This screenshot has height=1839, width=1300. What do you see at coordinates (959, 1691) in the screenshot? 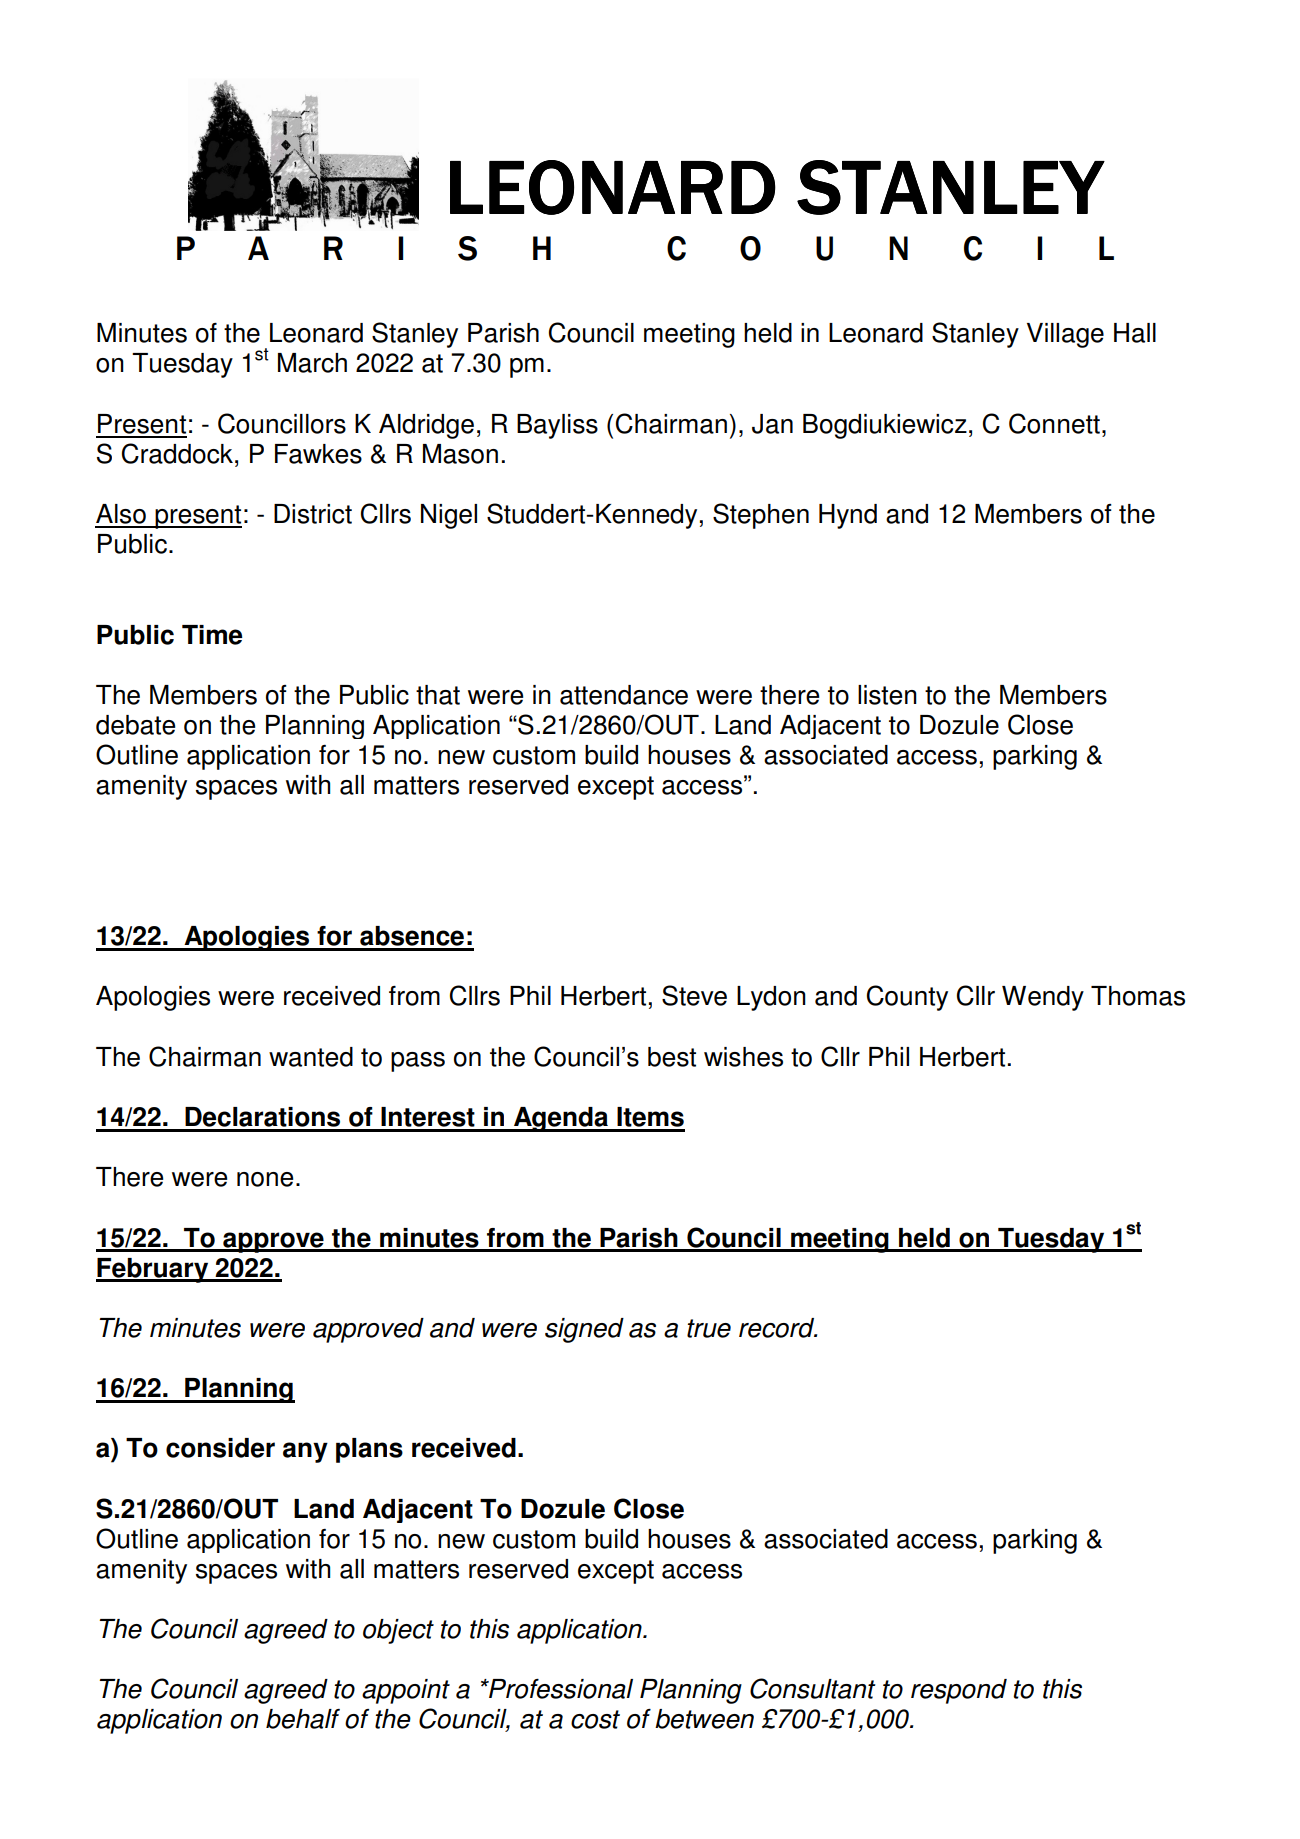
I see `respond` at bounding box center [959, 1691].
